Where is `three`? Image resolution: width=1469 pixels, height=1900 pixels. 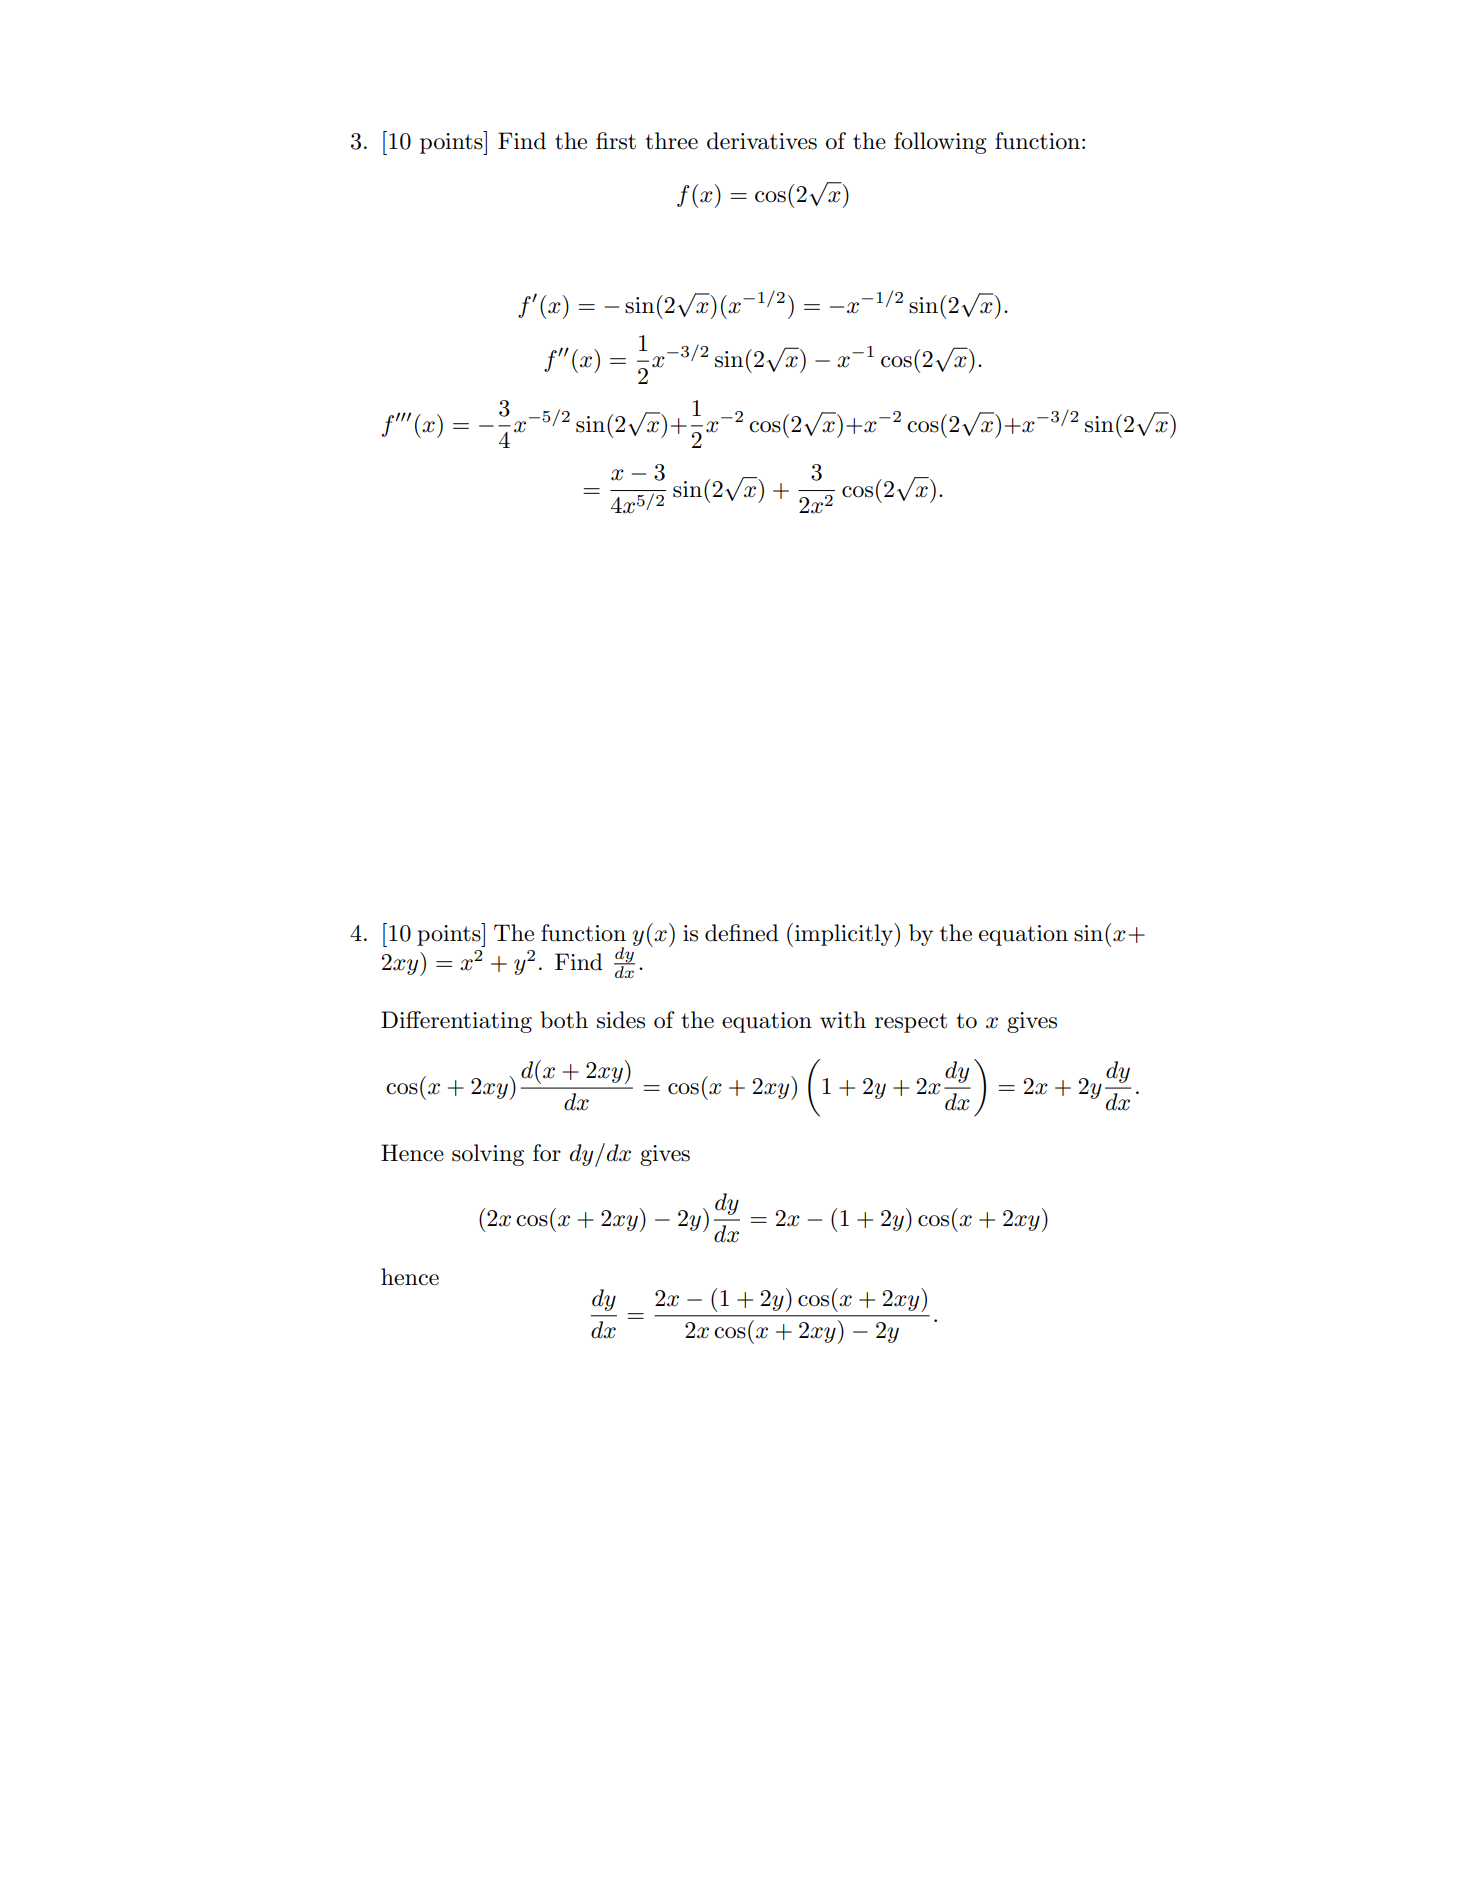 three is located at coordinates (671, 141).
